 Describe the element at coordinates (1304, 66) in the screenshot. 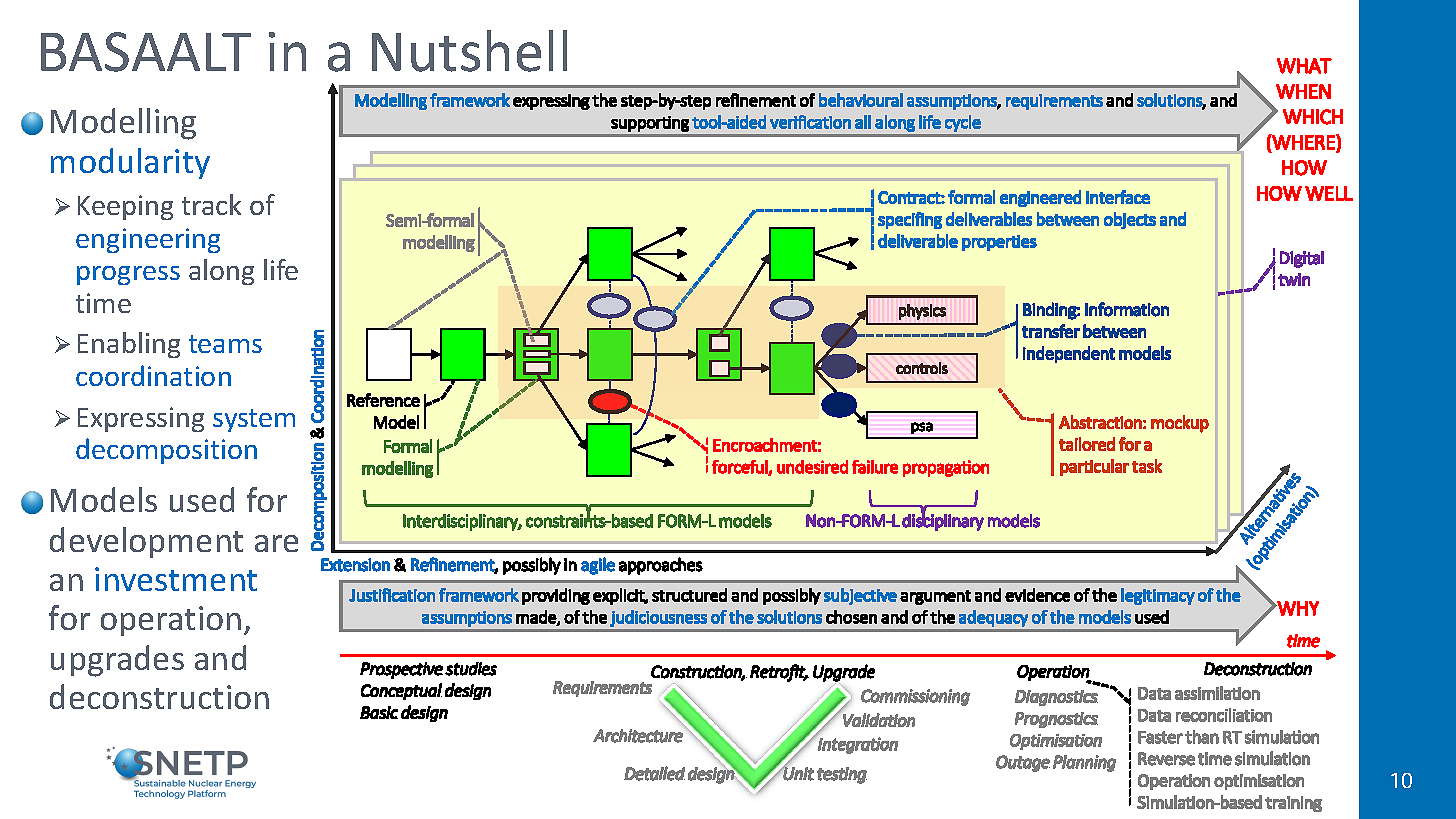

I see `WHAT` at that location.
